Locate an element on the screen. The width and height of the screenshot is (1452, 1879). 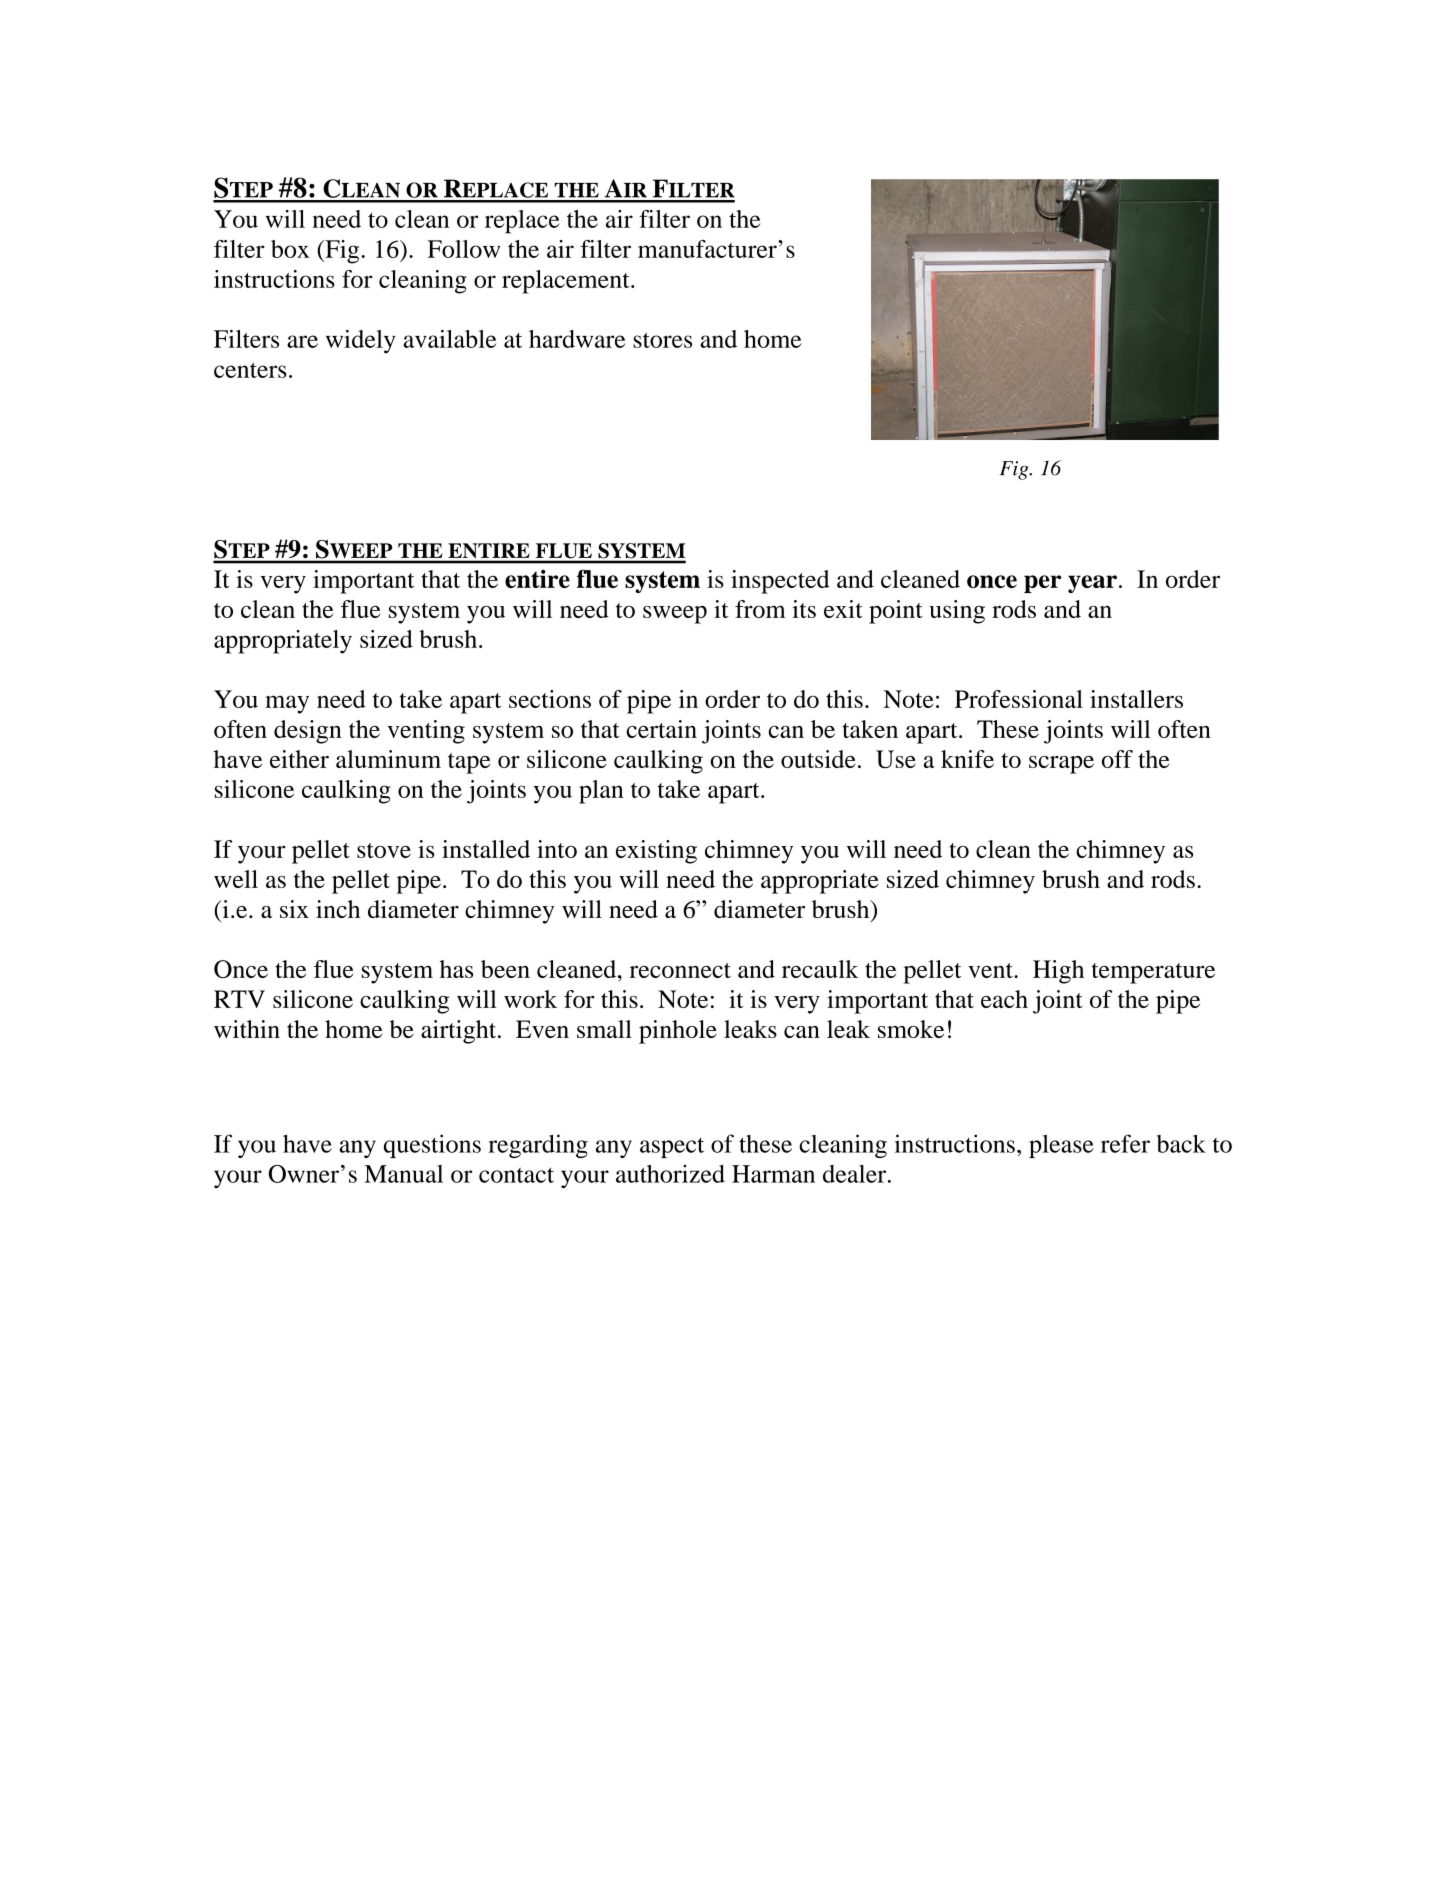
centers is located at coordinates (250, 370).
